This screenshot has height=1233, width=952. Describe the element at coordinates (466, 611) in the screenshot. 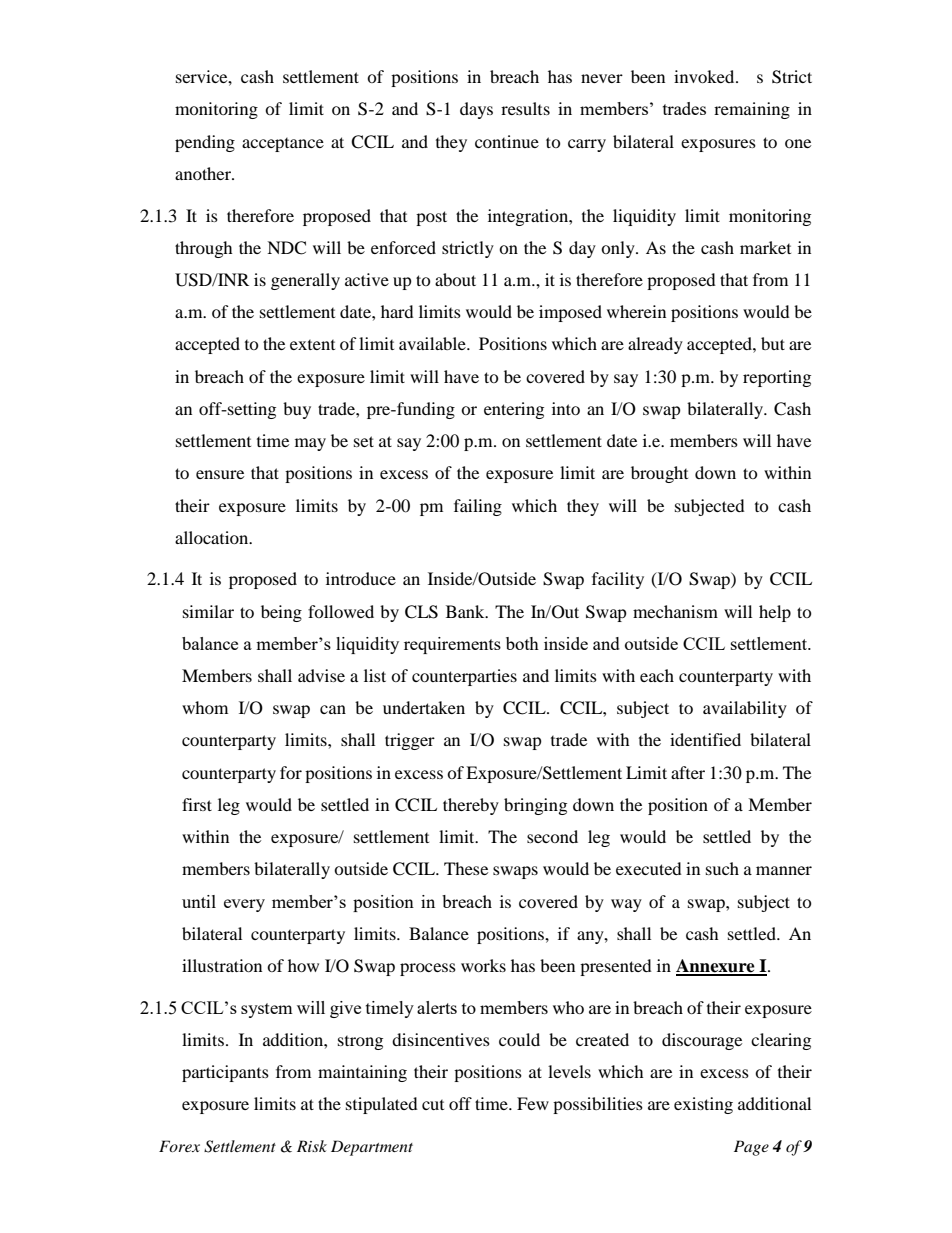

I see `Bank` at that location.
